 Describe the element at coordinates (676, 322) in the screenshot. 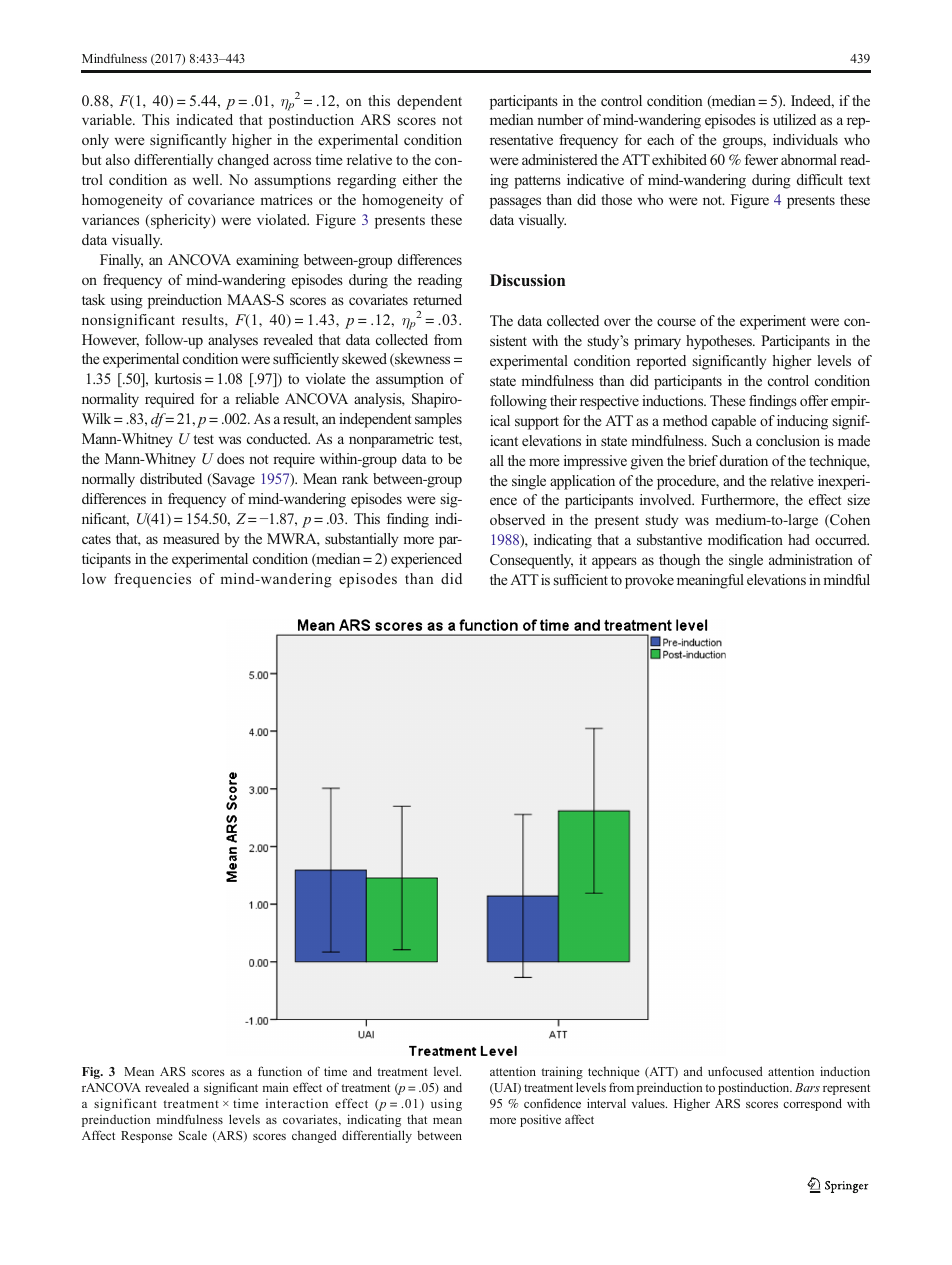

I see `course` at that location.
